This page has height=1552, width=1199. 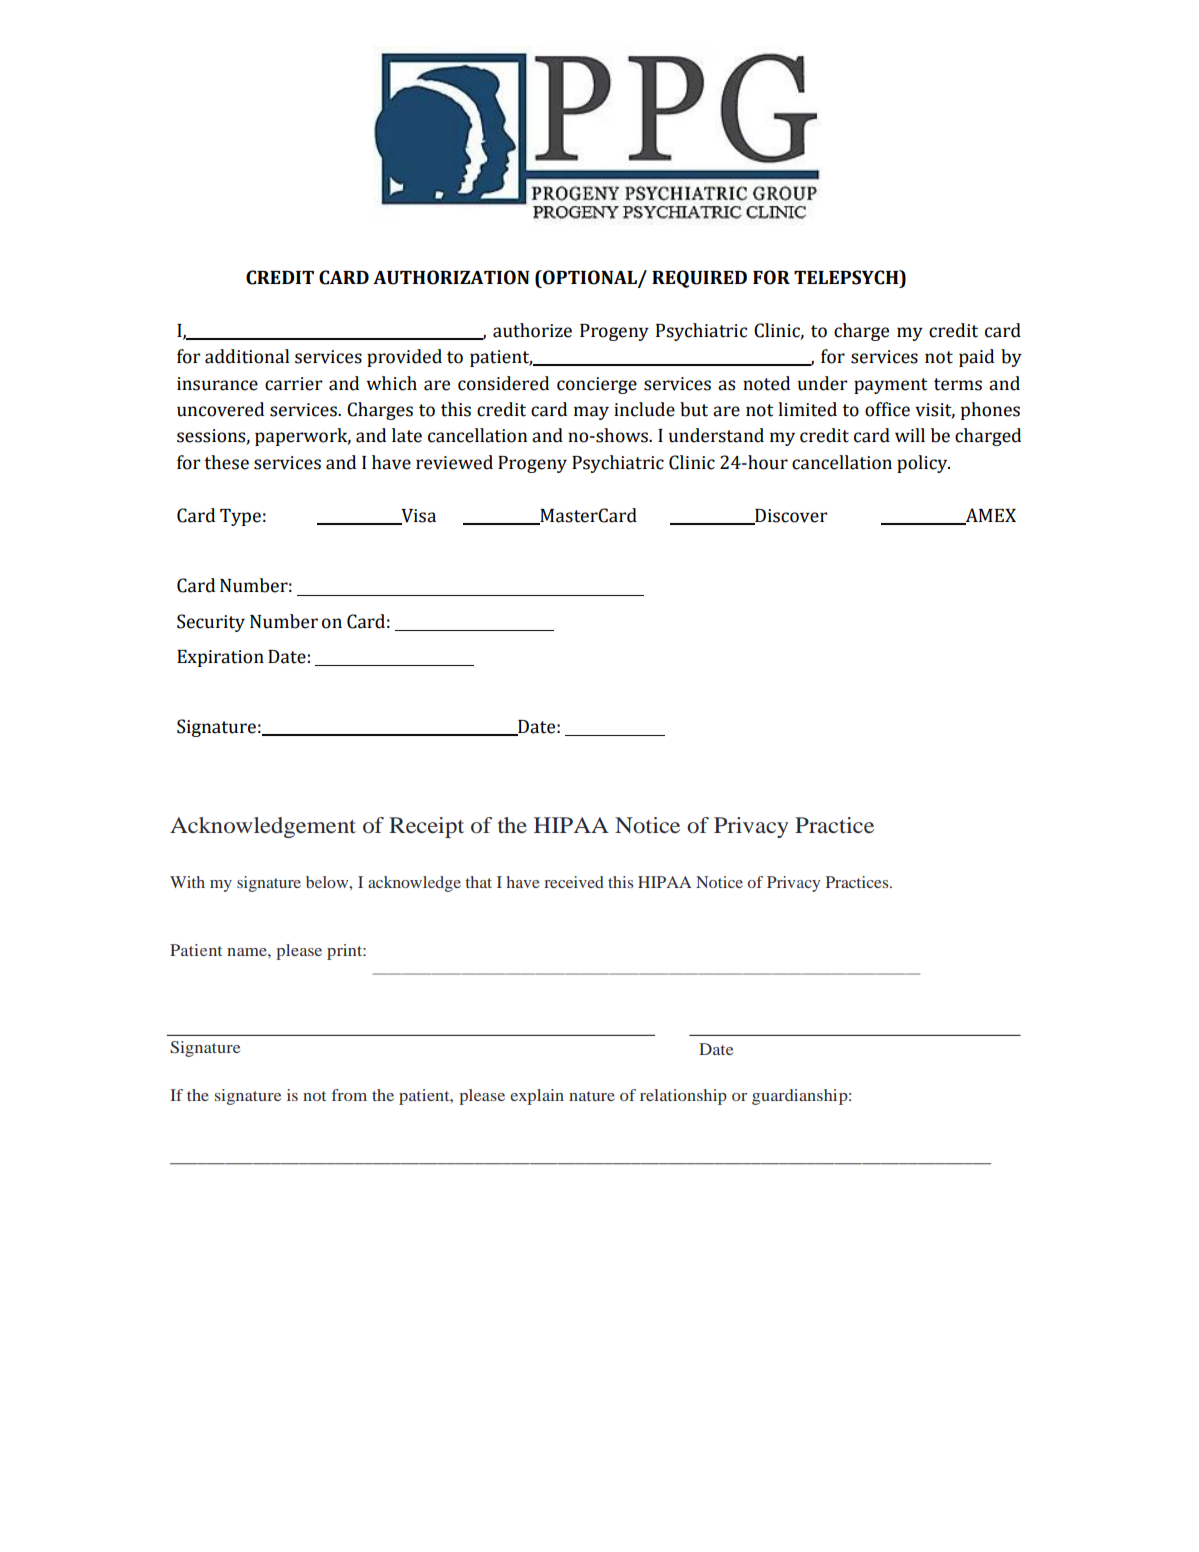 I want to click on from, so click(x=349, y=1095).
